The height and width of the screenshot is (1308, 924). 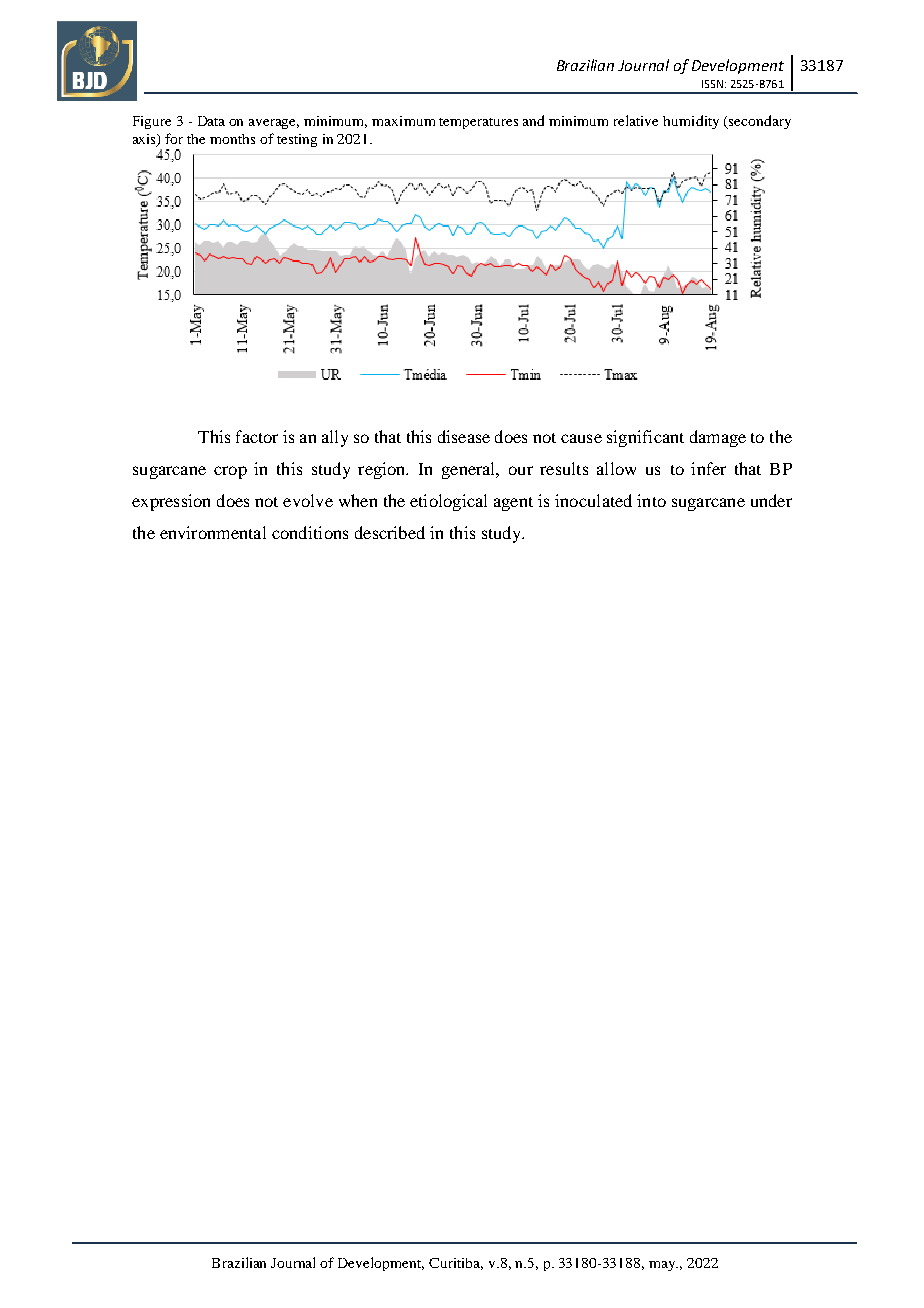 I want to click on Data, so click(x=211, y=121).
